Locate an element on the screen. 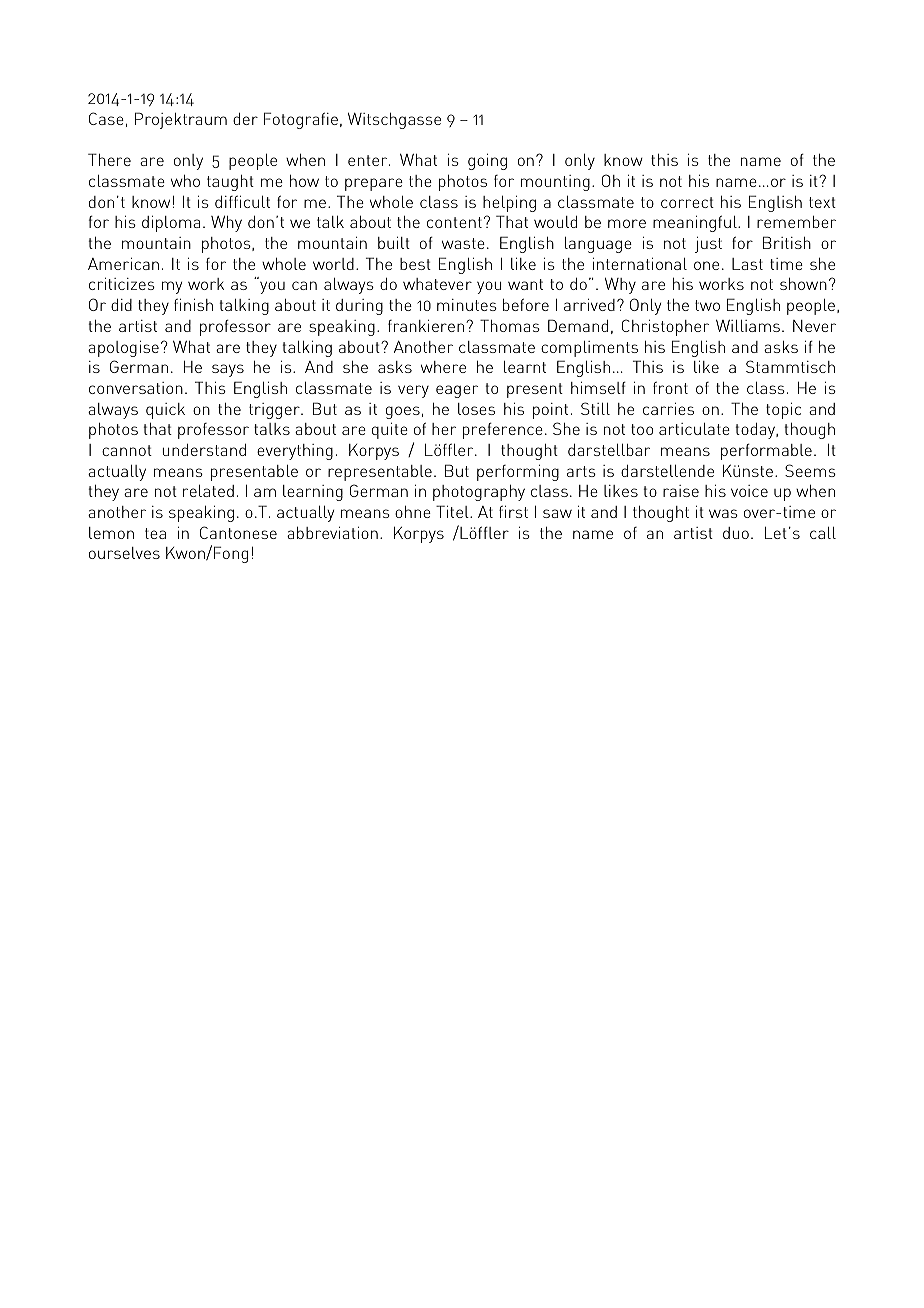 Image resolution: width=924 pixels, height=1308 pixels. tea is located at coordinates (155, 533).
